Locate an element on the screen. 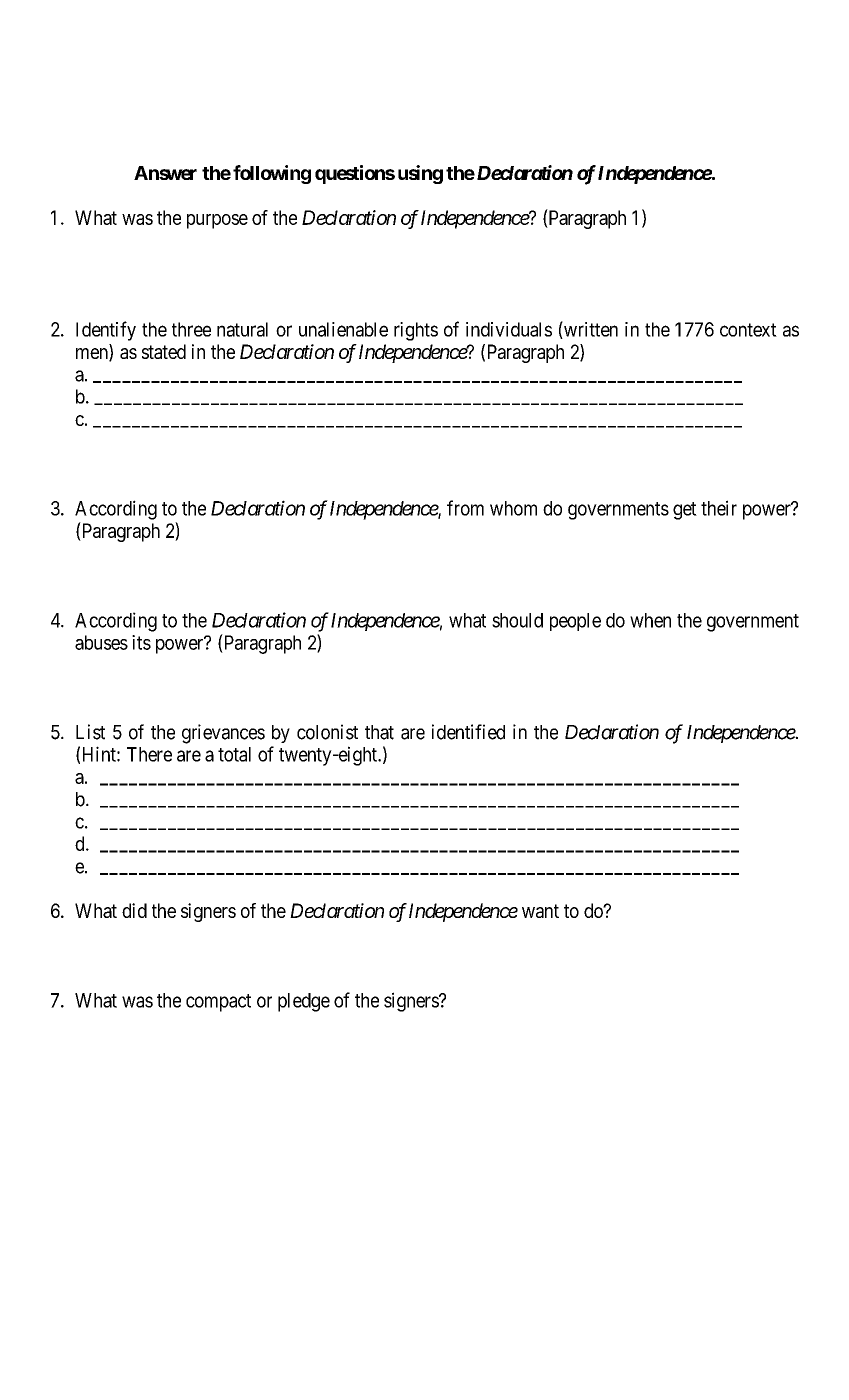 The width and height of the screenshot is (849, 1400). grievances is located at coordinates (223, 734).
